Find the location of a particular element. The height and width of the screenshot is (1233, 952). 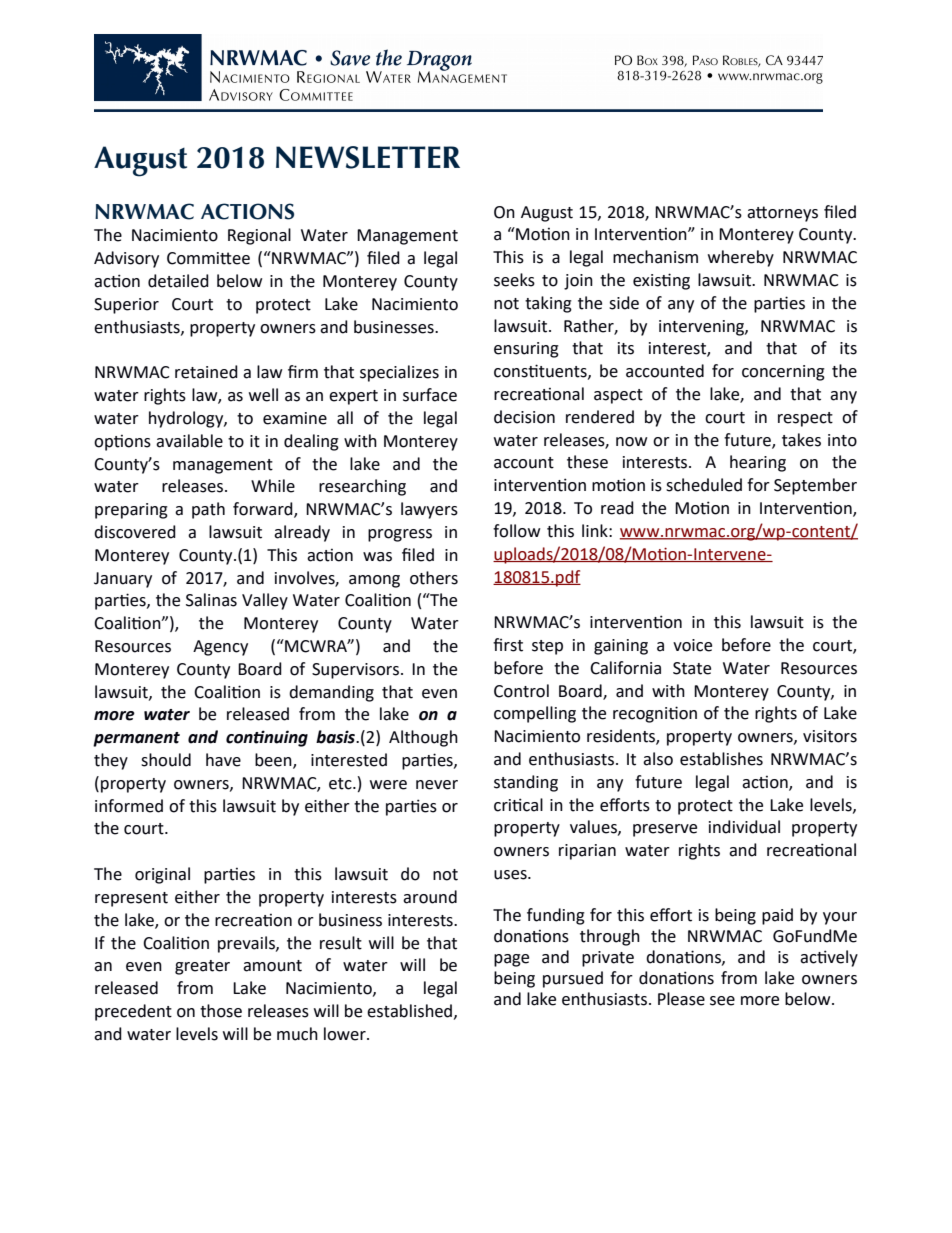

concerning is located at coordinates (783, 373).
